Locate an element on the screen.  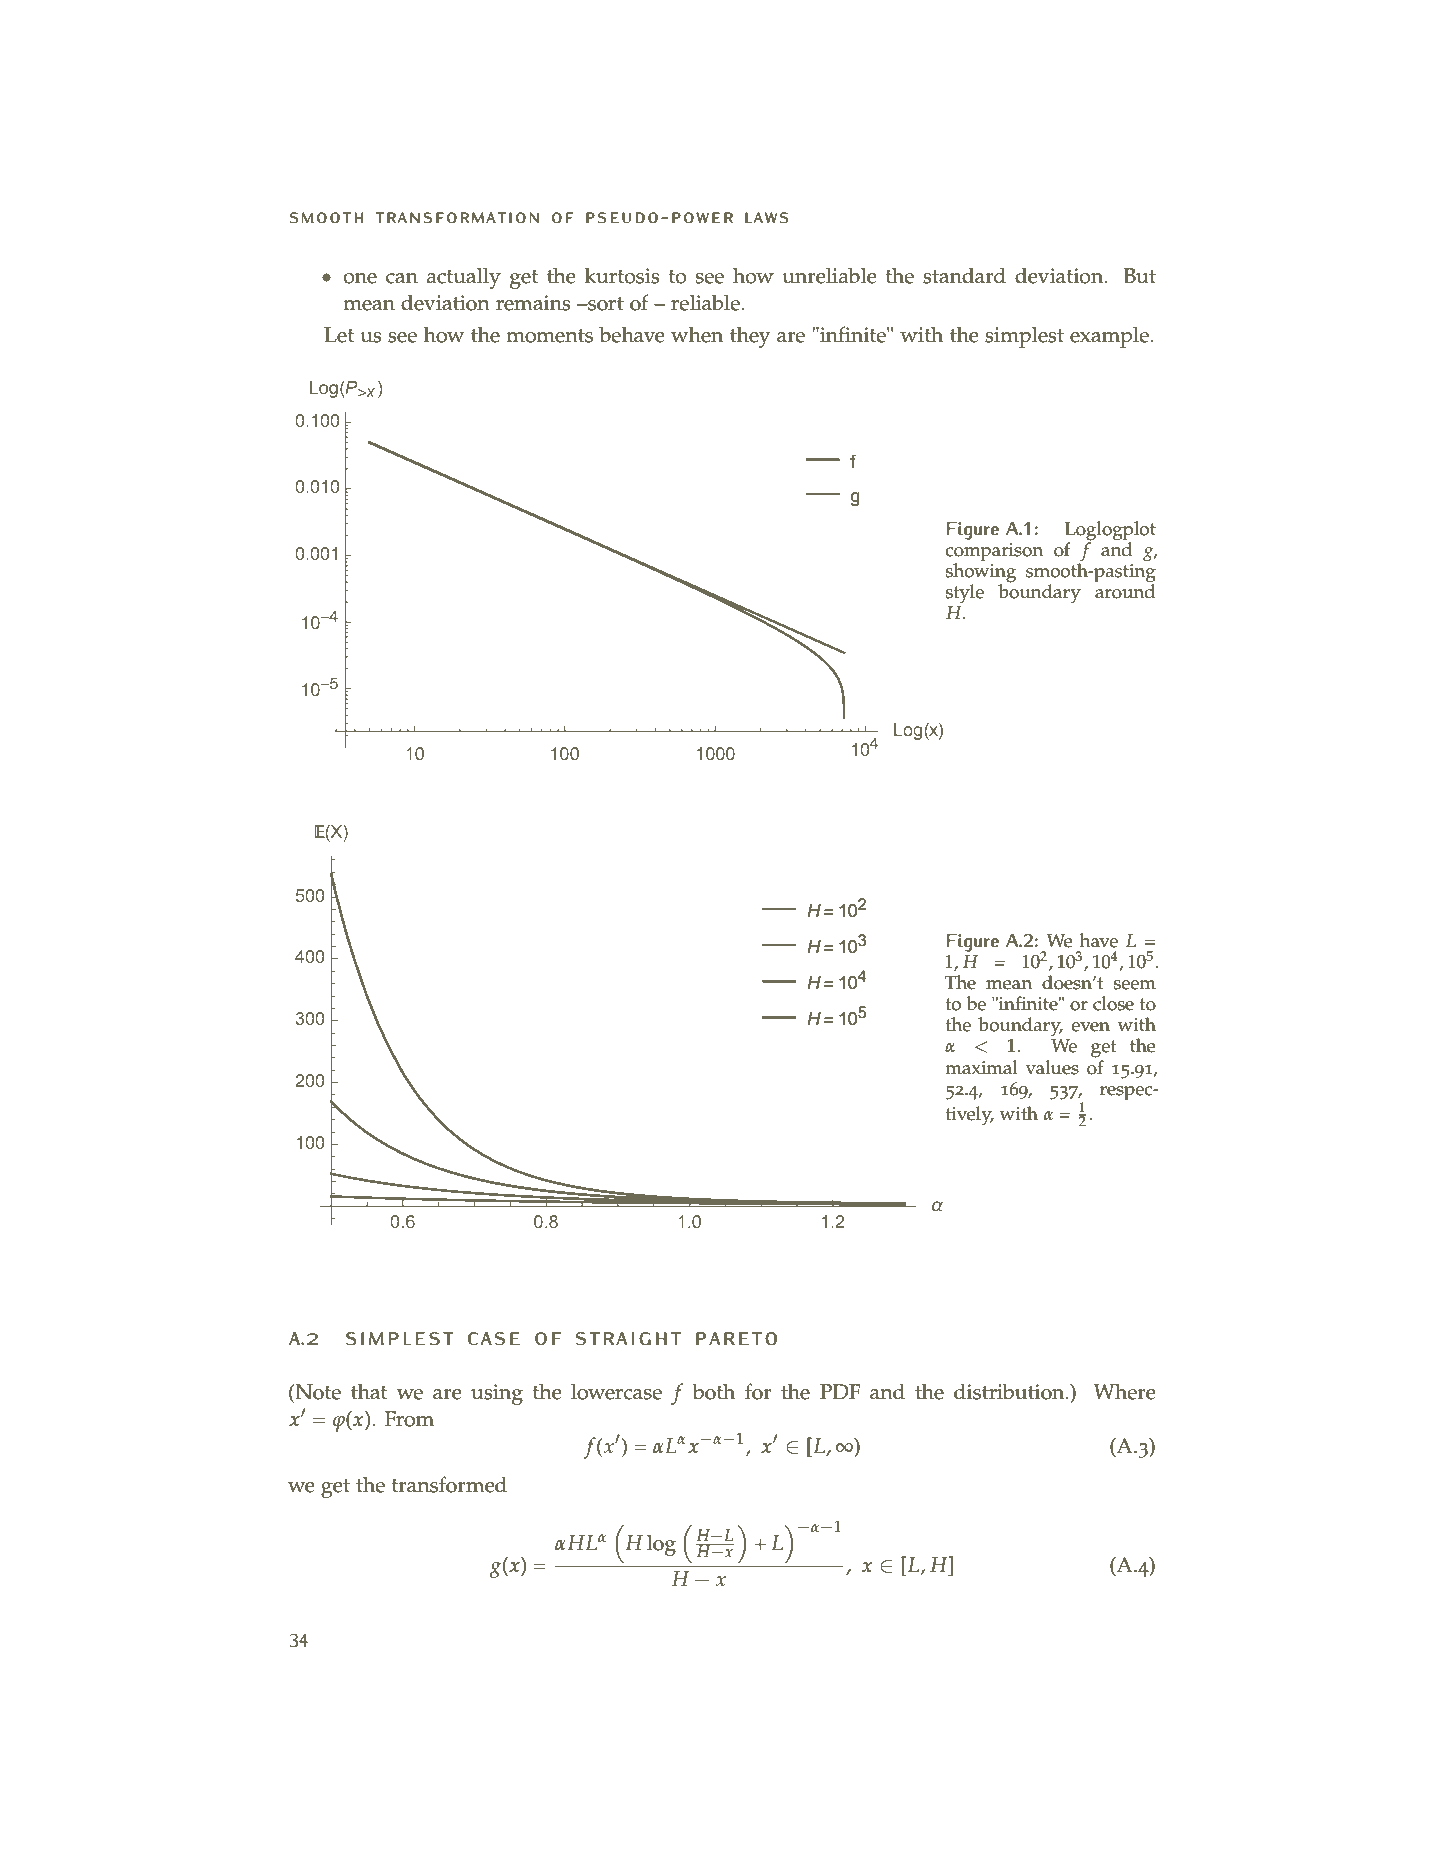
maximal is located at coordinates (981, 1067).
